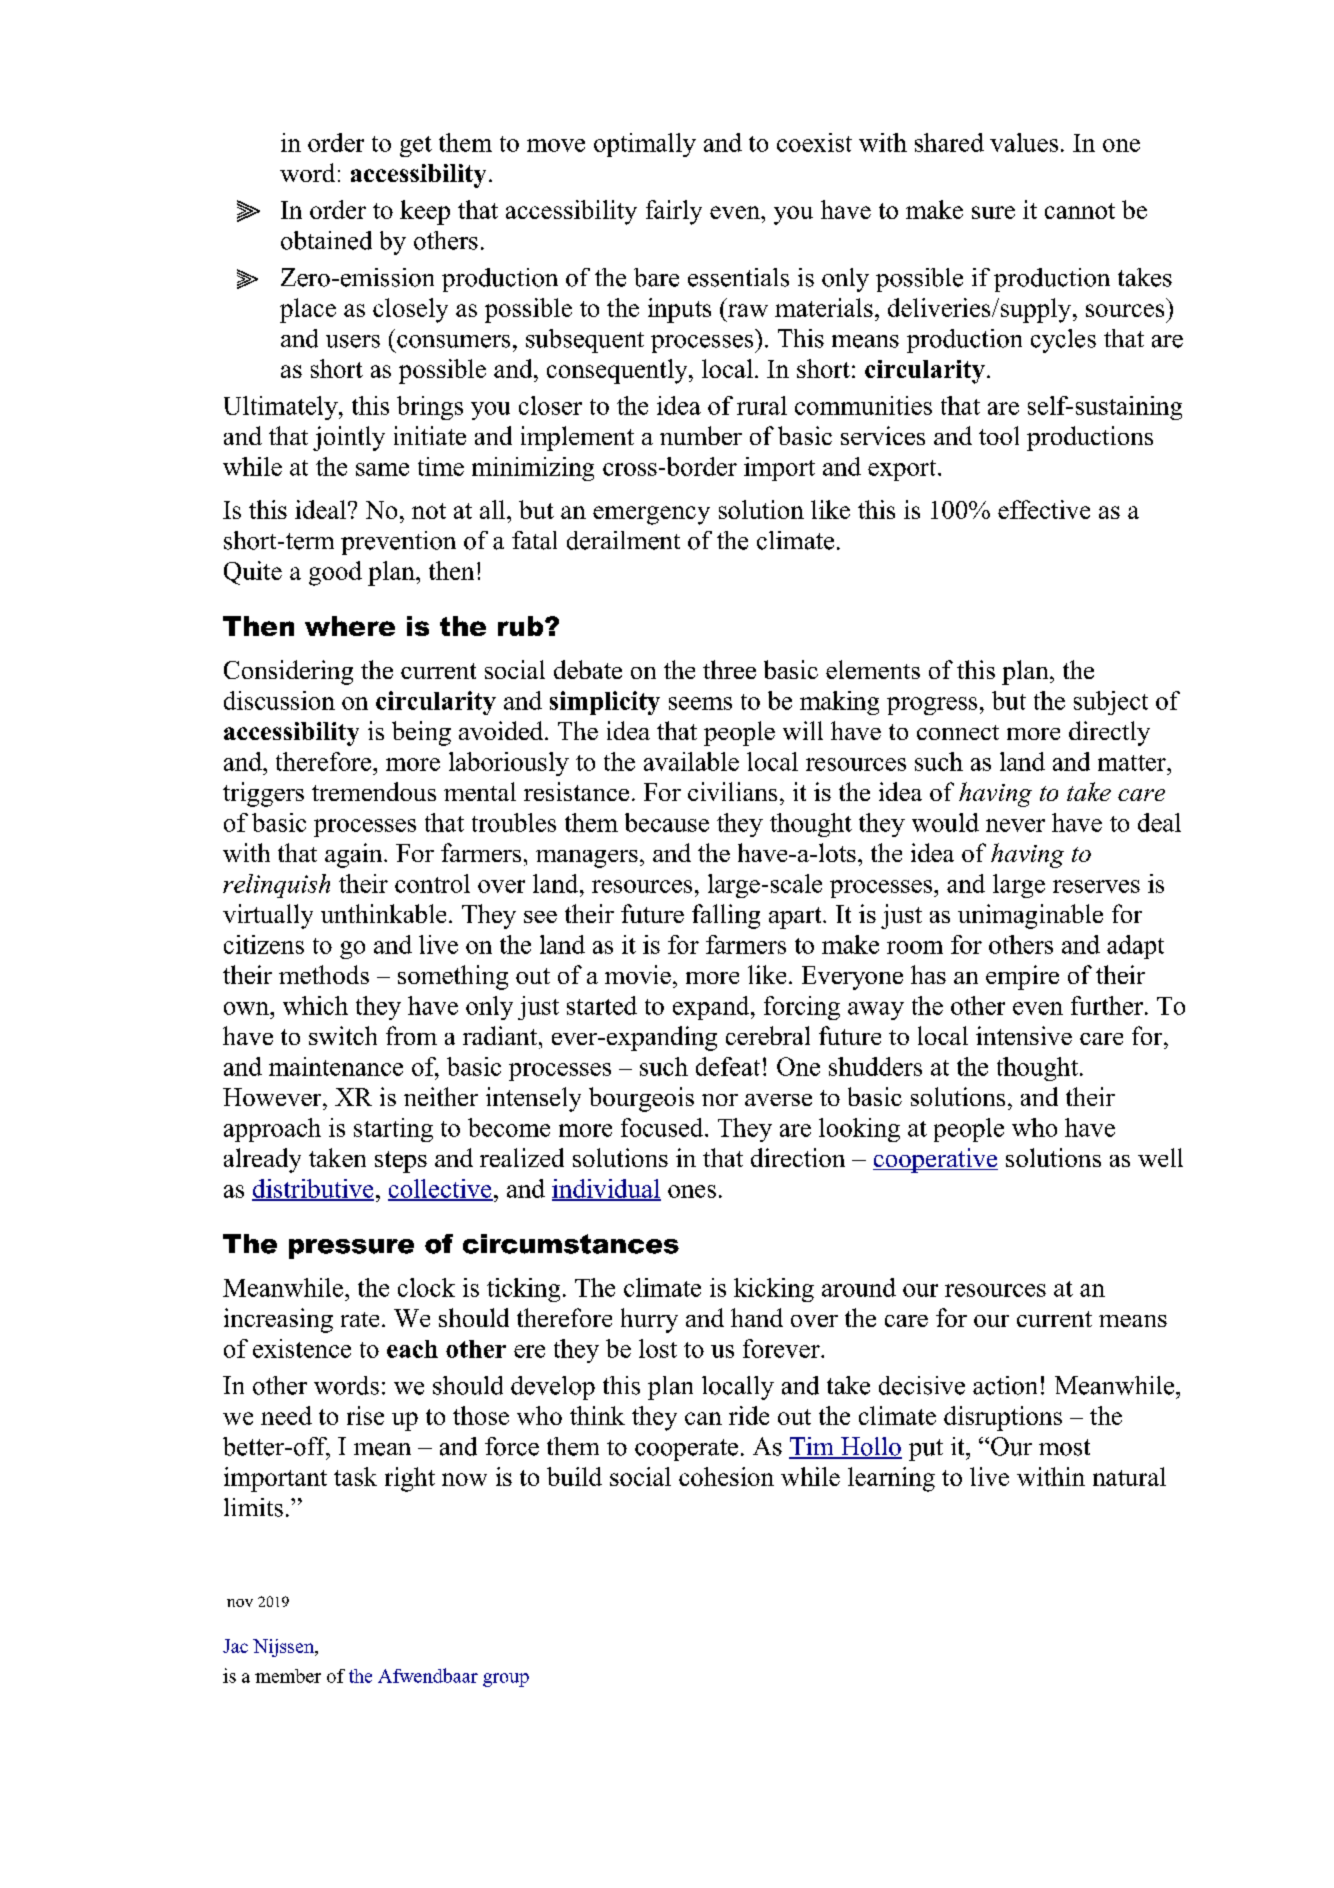 Image resolution: width=1334 pixels, height=1888 pixels. Describe the element at coordinates (674, 212) in the screenshot. I see `fairly` at that location.
